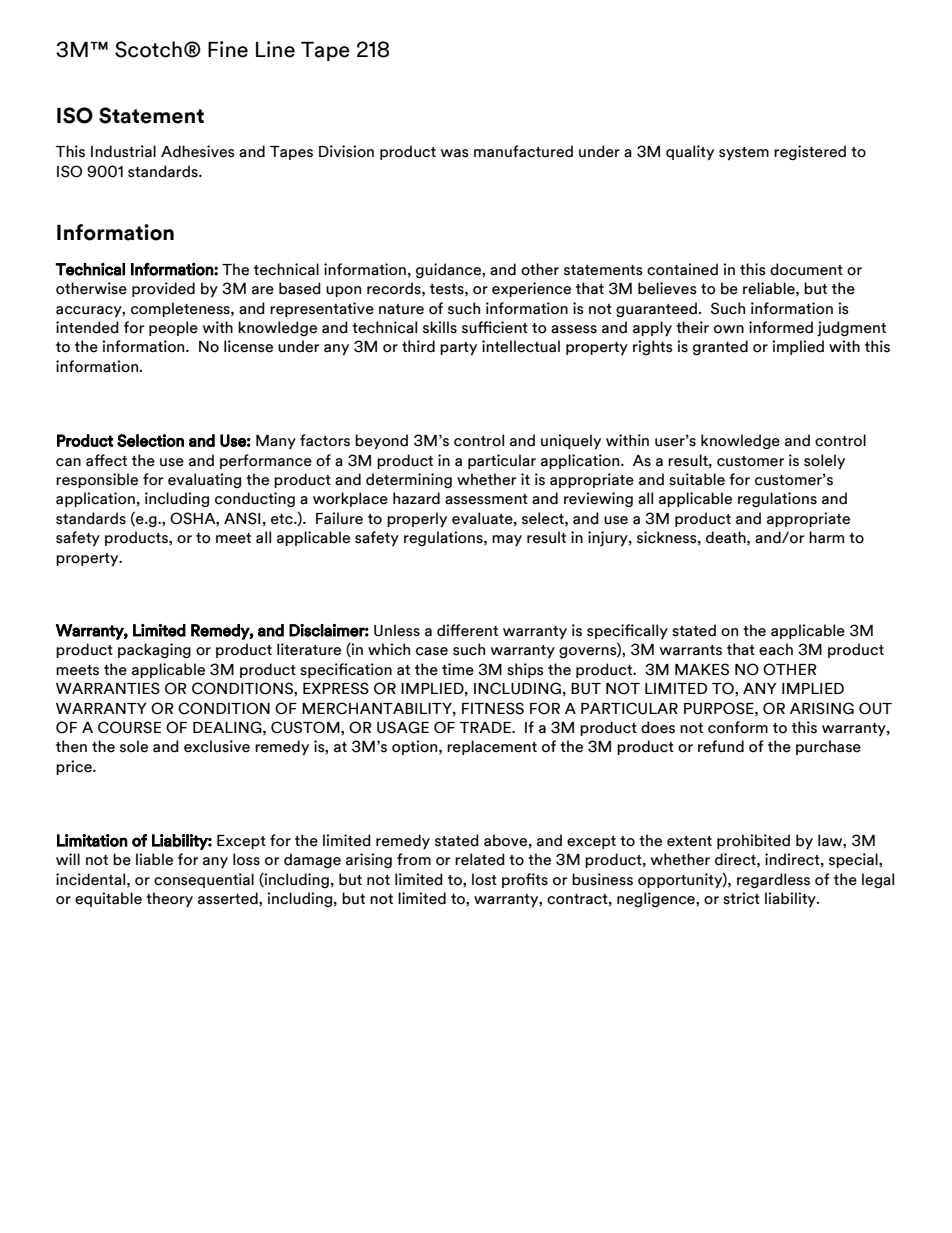 Image resolution: width=952 pixels, height=1233 pixels. Describe the element at coordinates (242, 518) in the screenshot. I see `ANSI` at that location.
